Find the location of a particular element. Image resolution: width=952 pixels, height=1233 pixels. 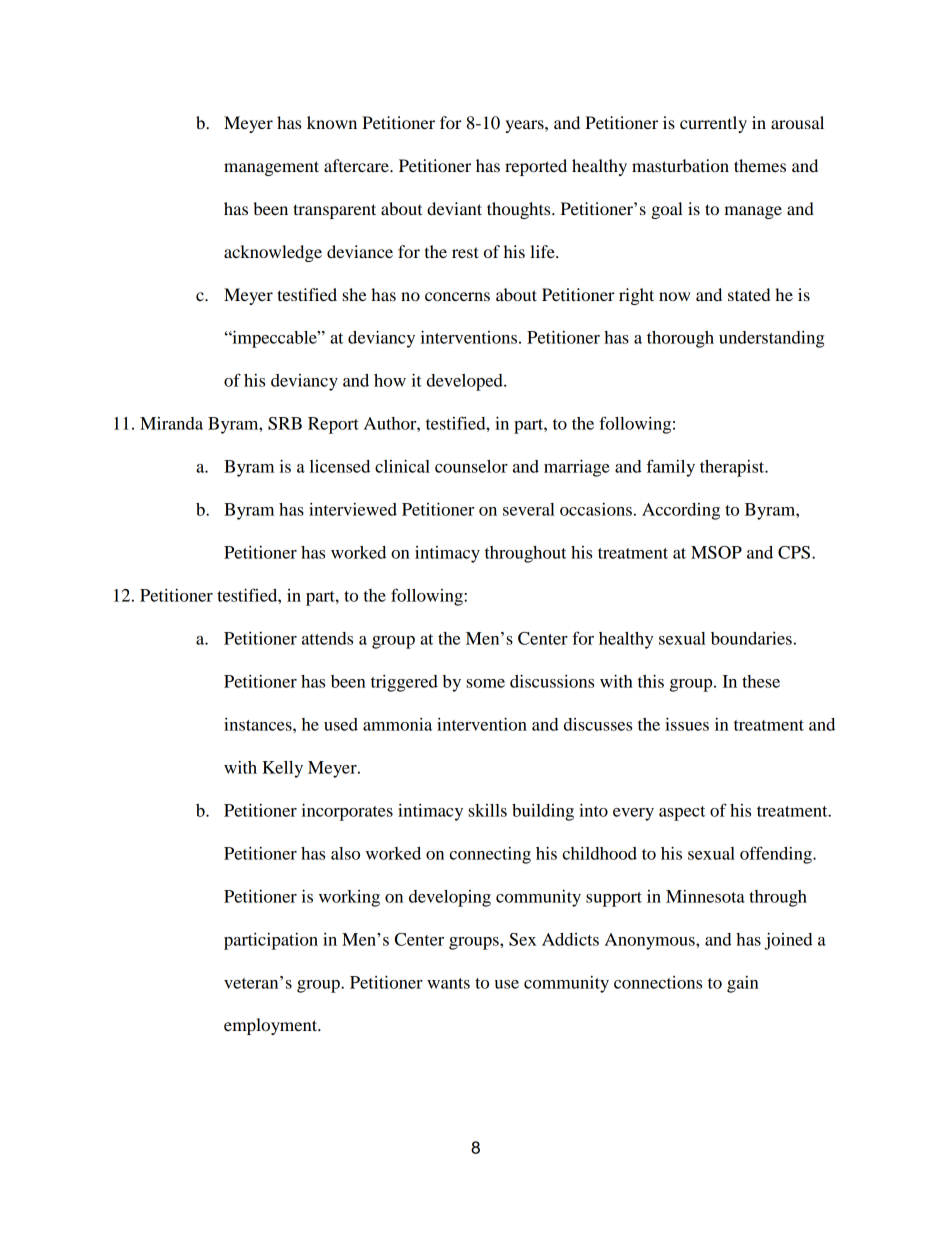

Kelly is located at coordinates (282, 769).
